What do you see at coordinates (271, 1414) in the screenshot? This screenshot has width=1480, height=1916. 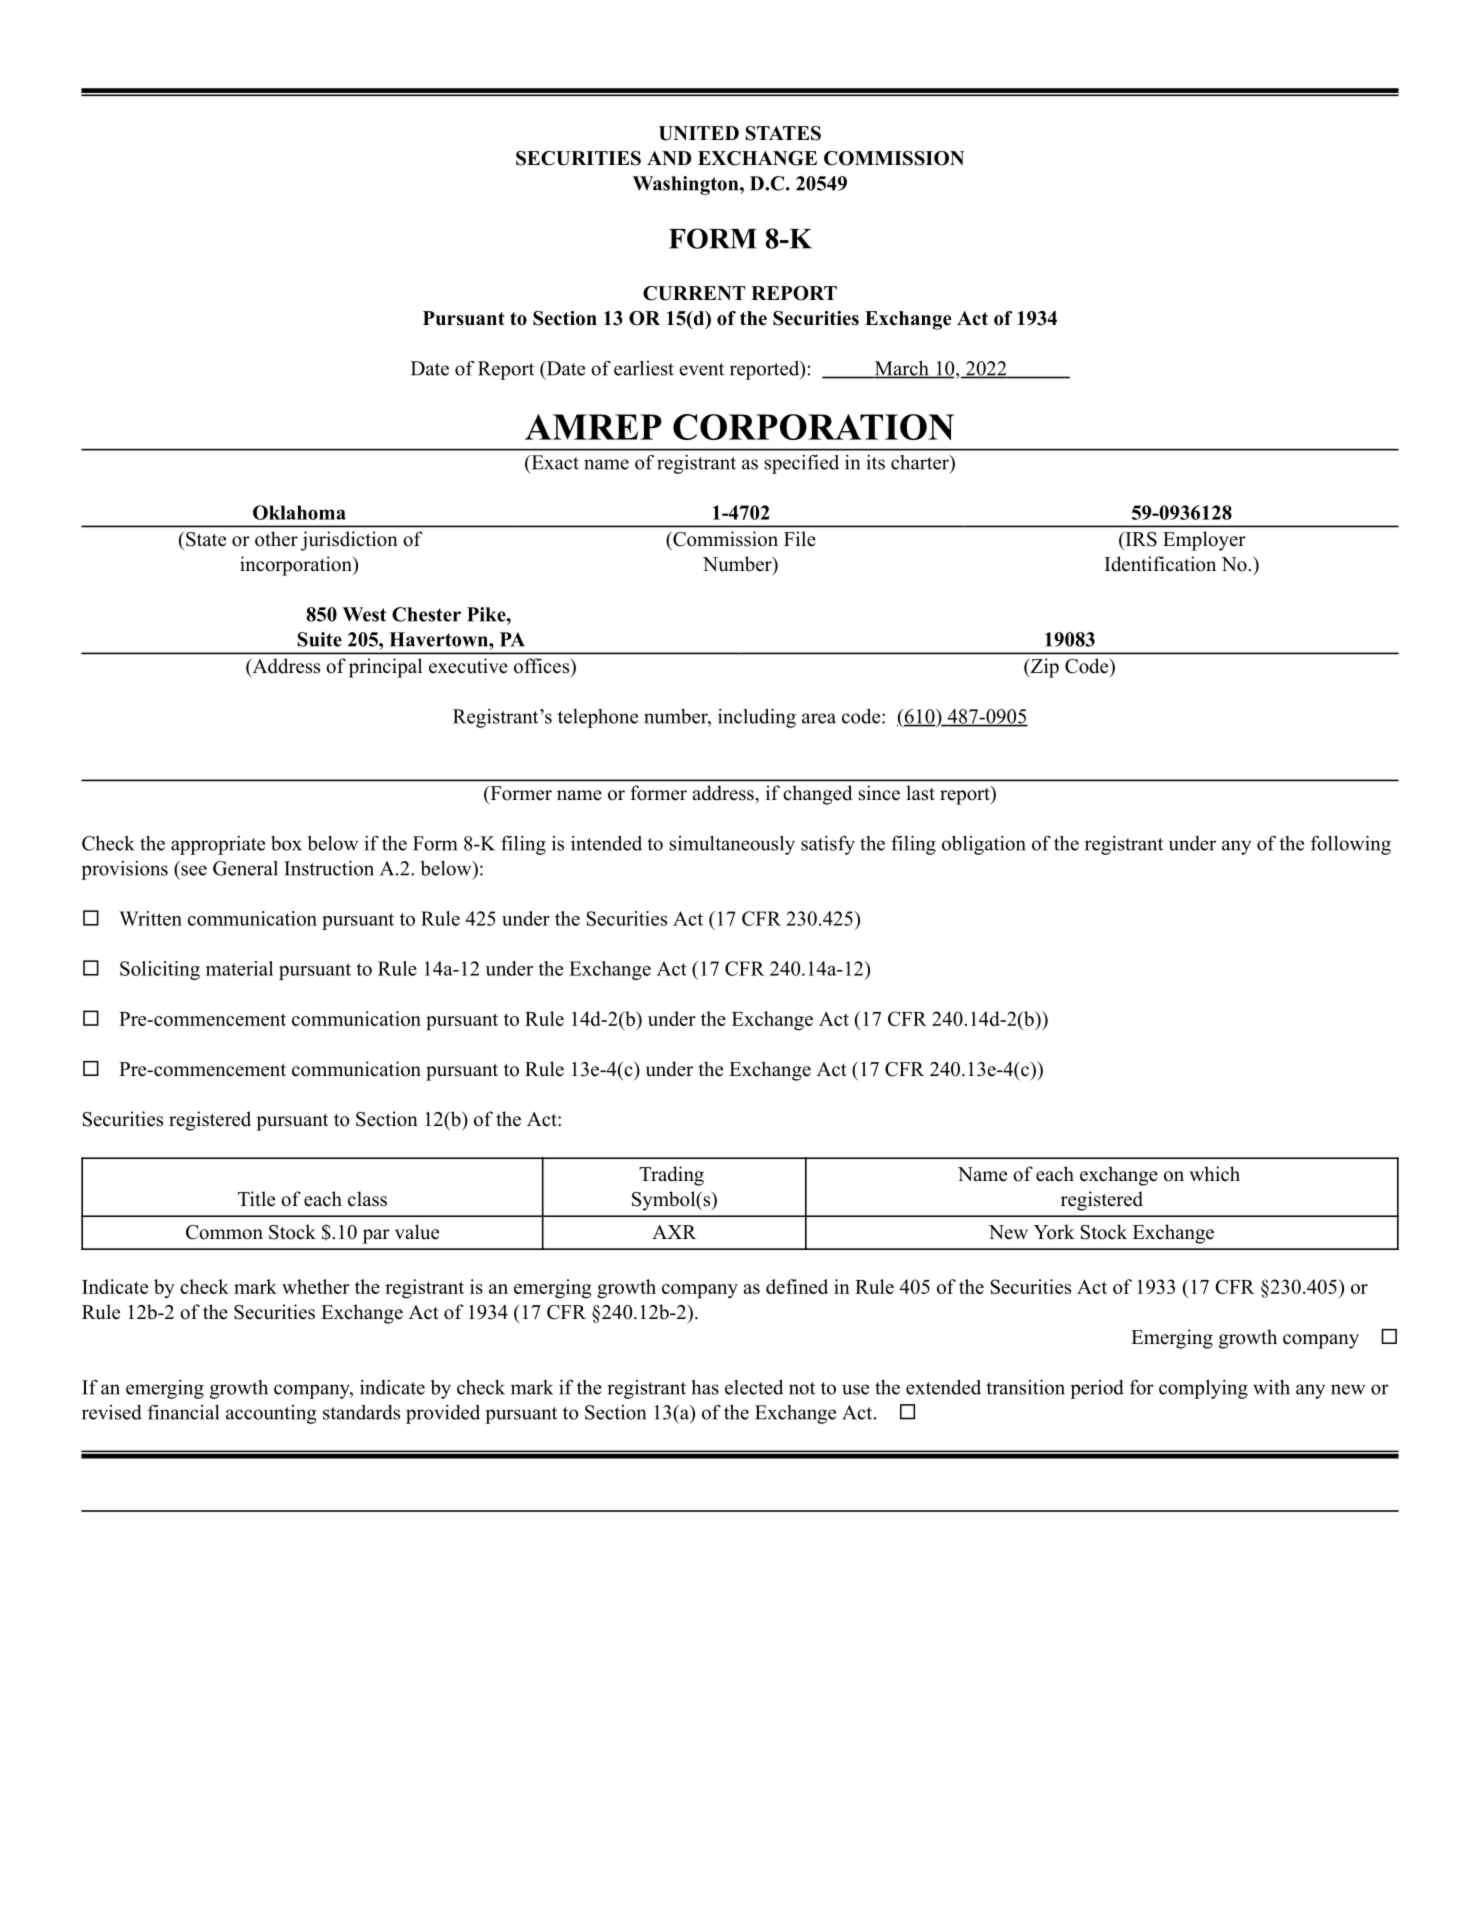 I see `accounting` at bounding box center [271, 1414].
